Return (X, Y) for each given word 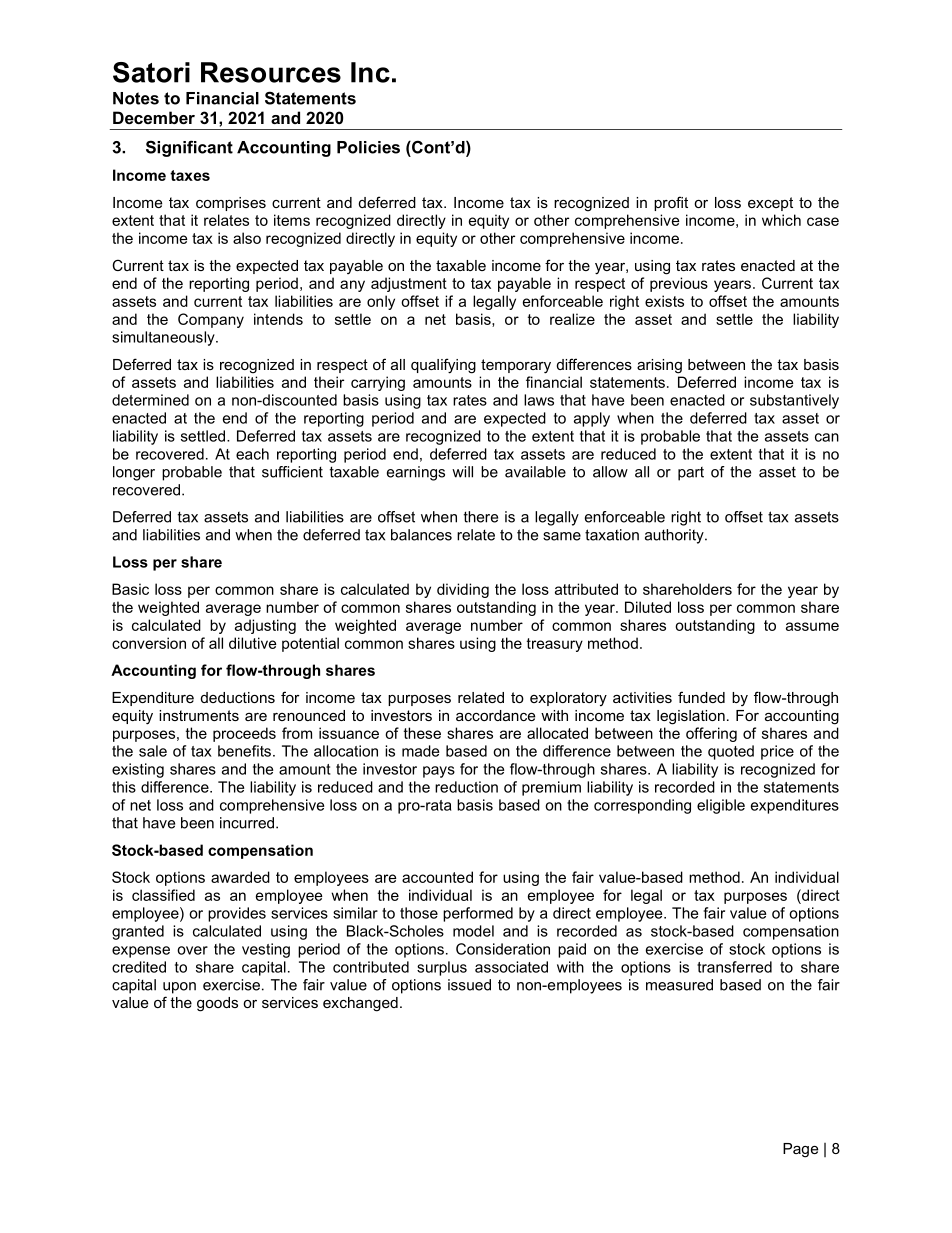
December (154, 117)
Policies (368, 147)
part (691, 474)
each (252, 454)
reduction (466, 787)
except (770, 204)
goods (217, 1004)
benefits (244, 751)
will (462, 472)
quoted (731, 752)
